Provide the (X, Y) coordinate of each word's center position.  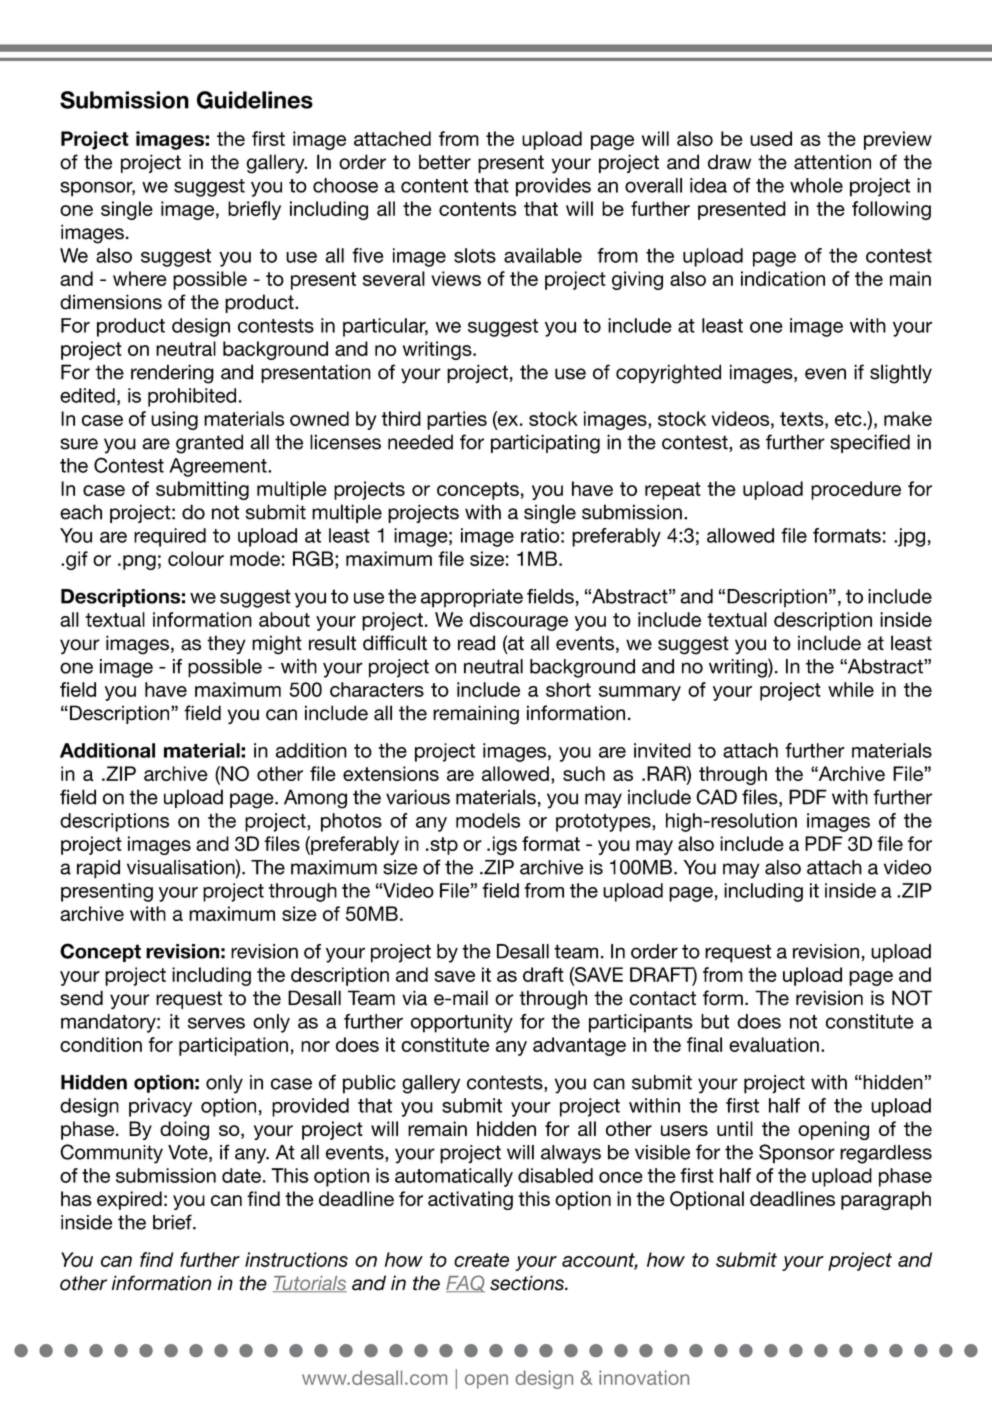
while (851, 689)
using (174, 420)
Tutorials (310, 1284)
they (226, 644)
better (445, 162)
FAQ (465, 1283)
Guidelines (255, 100)
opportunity (462, 1023)
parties (457, 420)
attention (832, 162)
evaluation (774, 1044)
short (568, 689)
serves (216, 1023)
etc (849, 419)
